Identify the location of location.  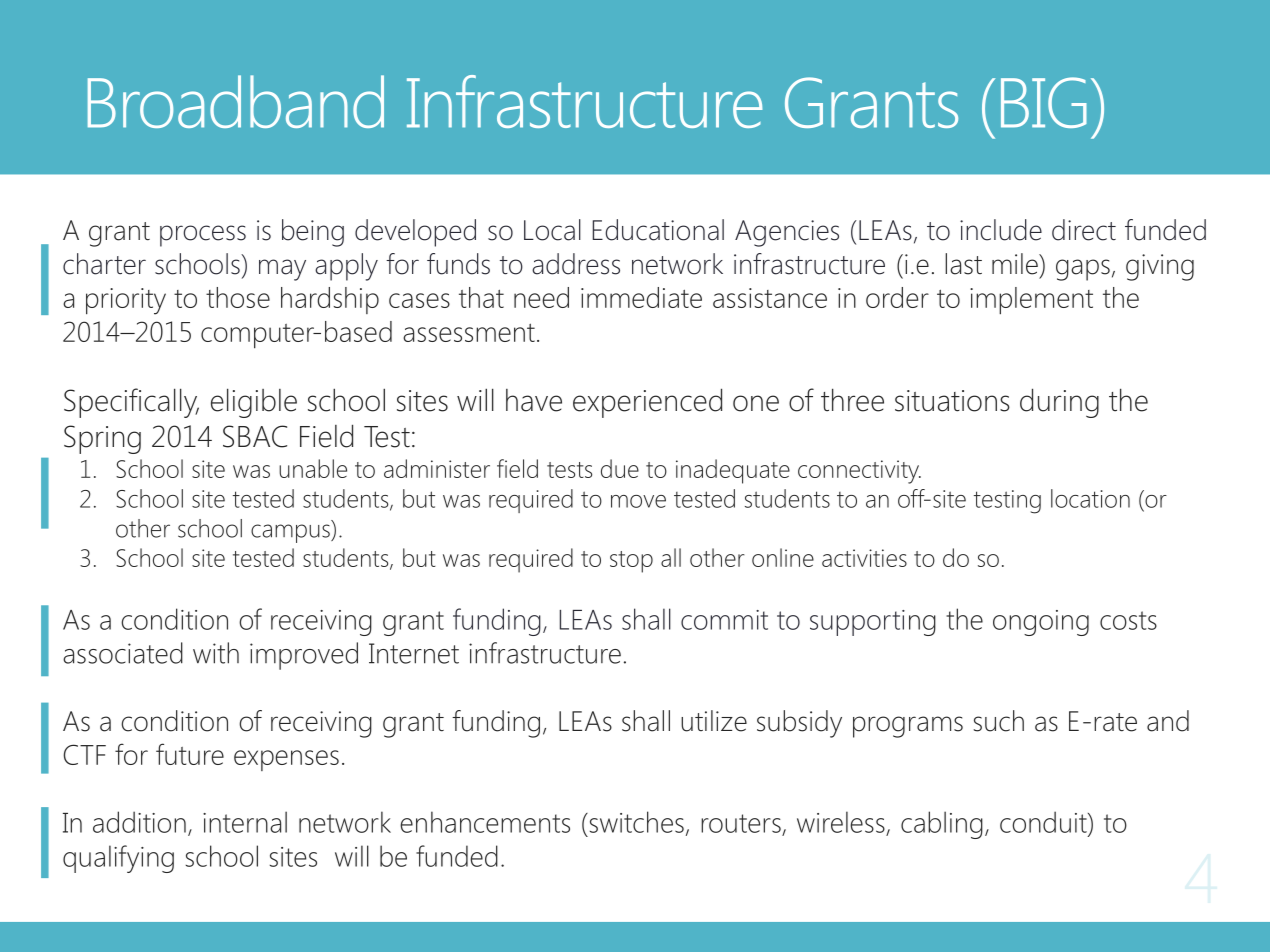
(1090, 498).
